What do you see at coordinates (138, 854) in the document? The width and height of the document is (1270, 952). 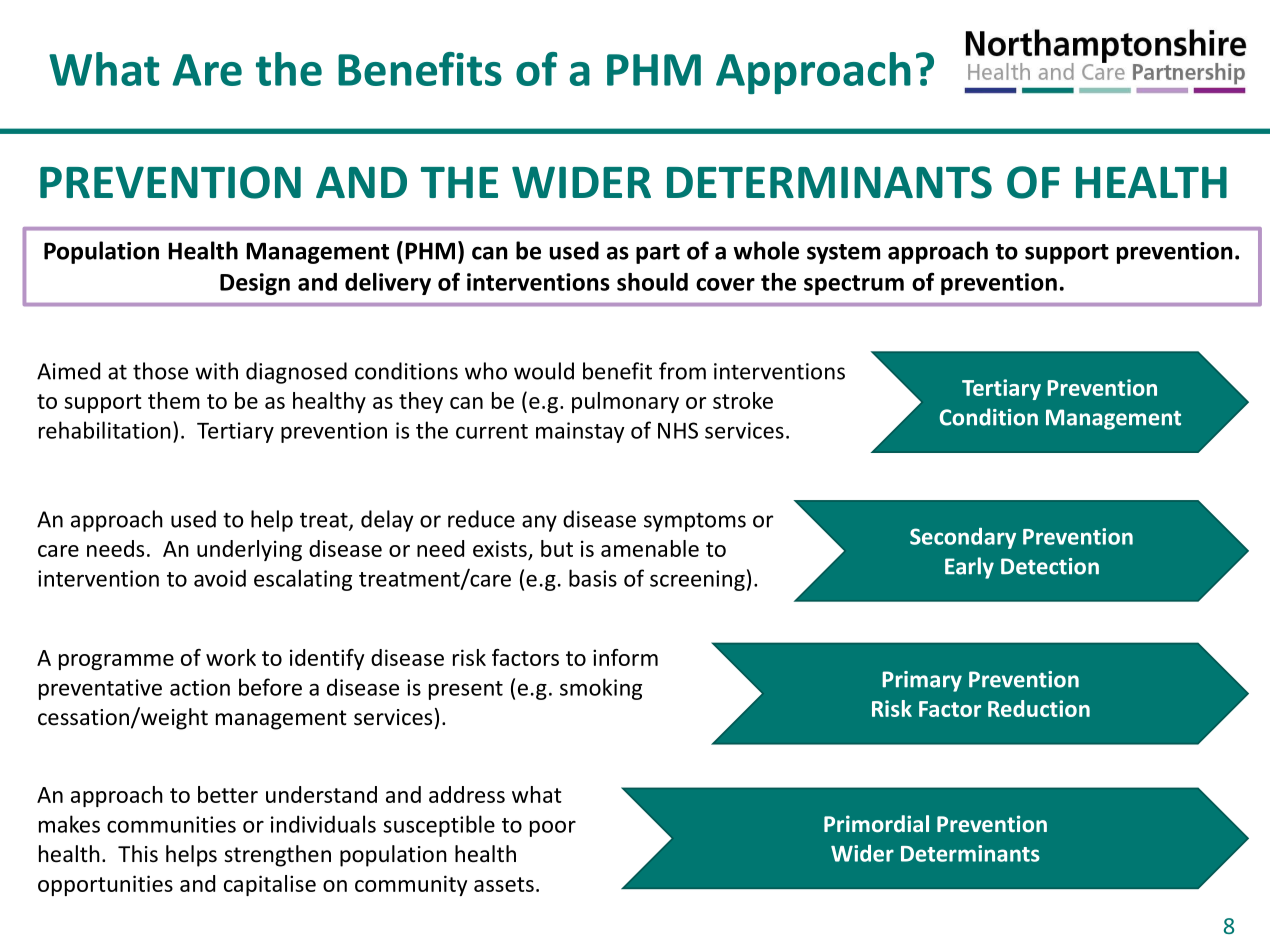 I see `This` at bounding box center [138, 854].
